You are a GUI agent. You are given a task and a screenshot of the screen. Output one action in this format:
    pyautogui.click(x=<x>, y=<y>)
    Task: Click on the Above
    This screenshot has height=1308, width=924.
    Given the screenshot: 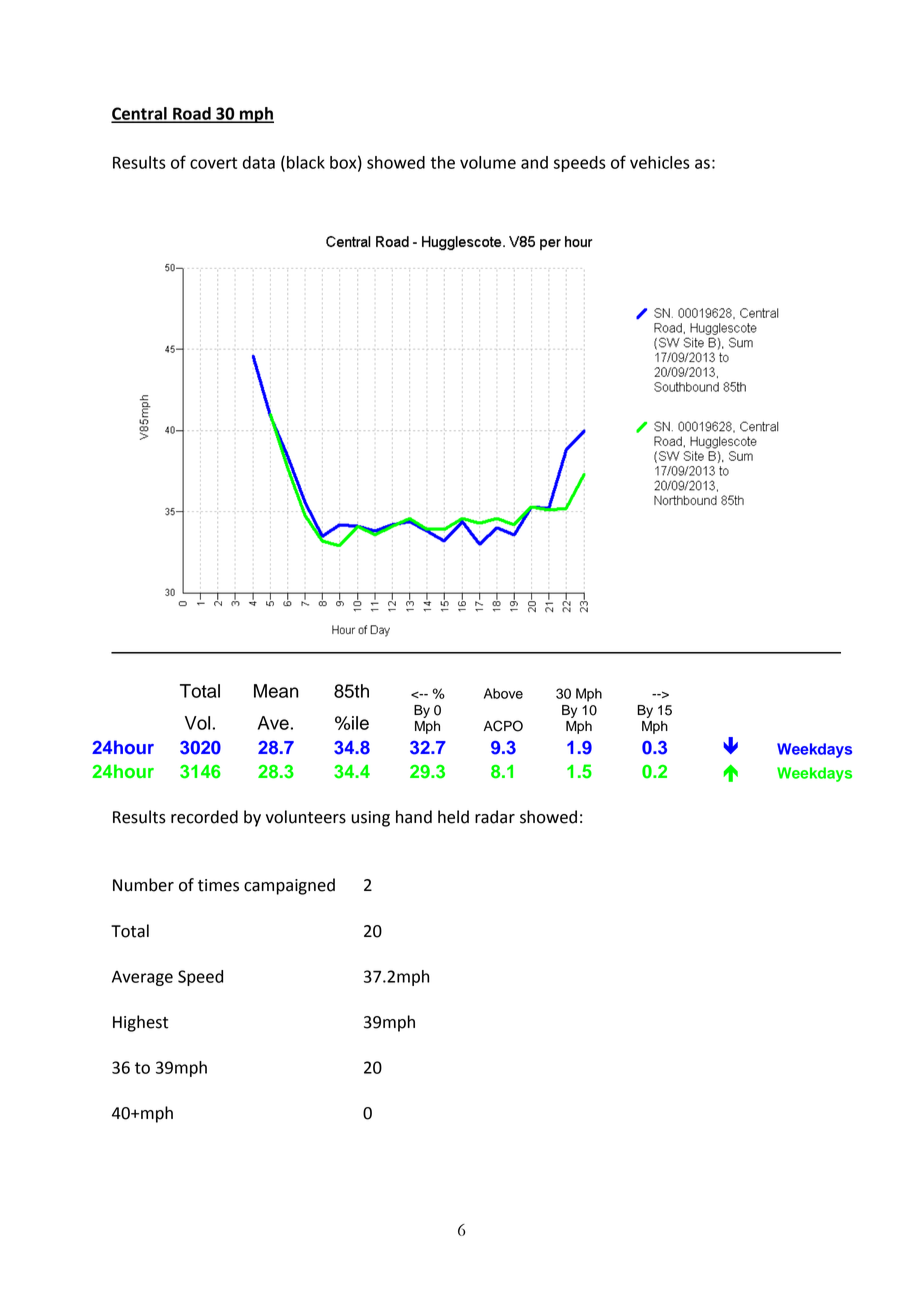 What is the action you would take?
    pyautogui.click(x=503, y=693)
